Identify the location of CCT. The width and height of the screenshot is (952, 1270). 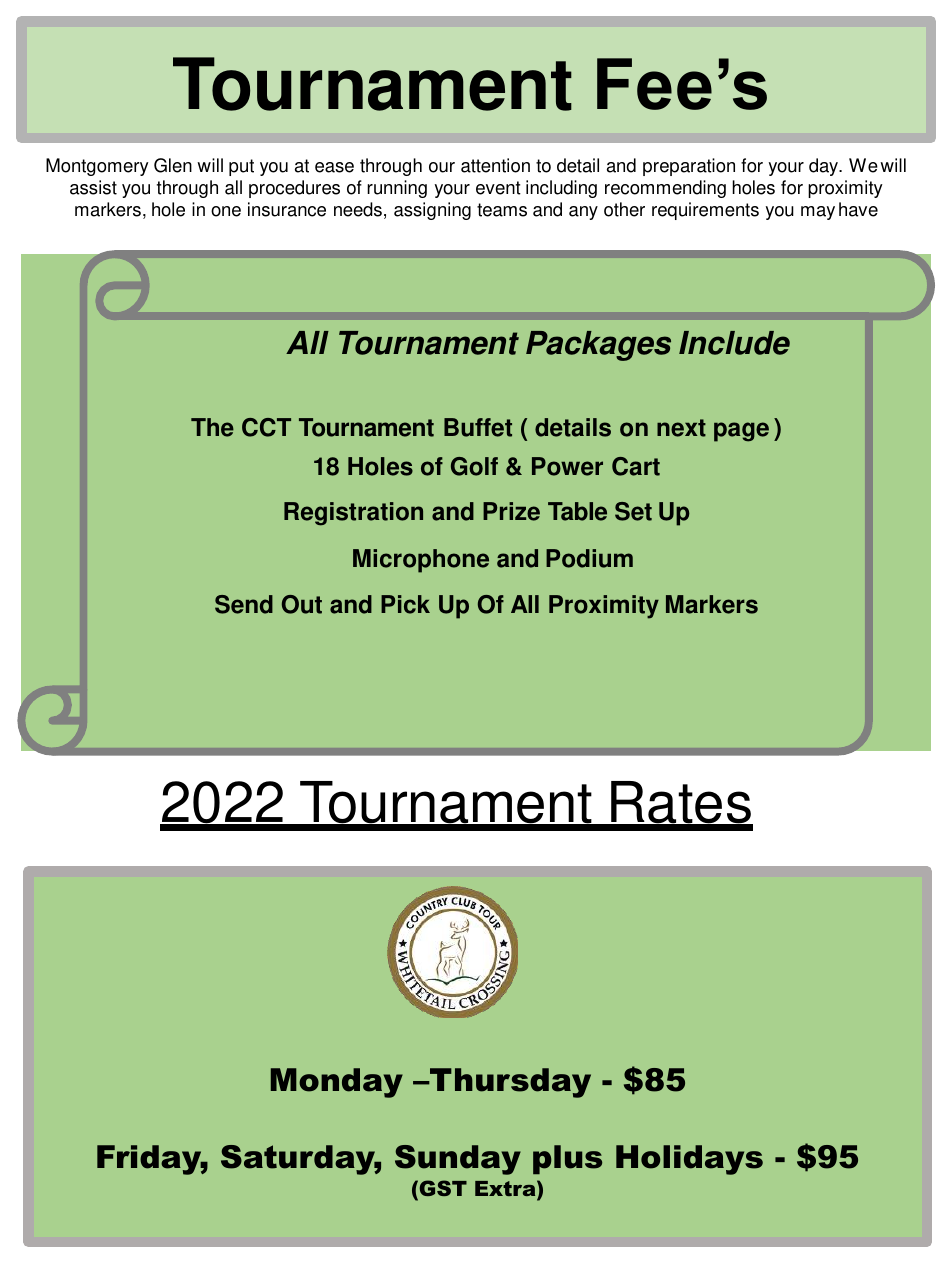
(266, 427).
